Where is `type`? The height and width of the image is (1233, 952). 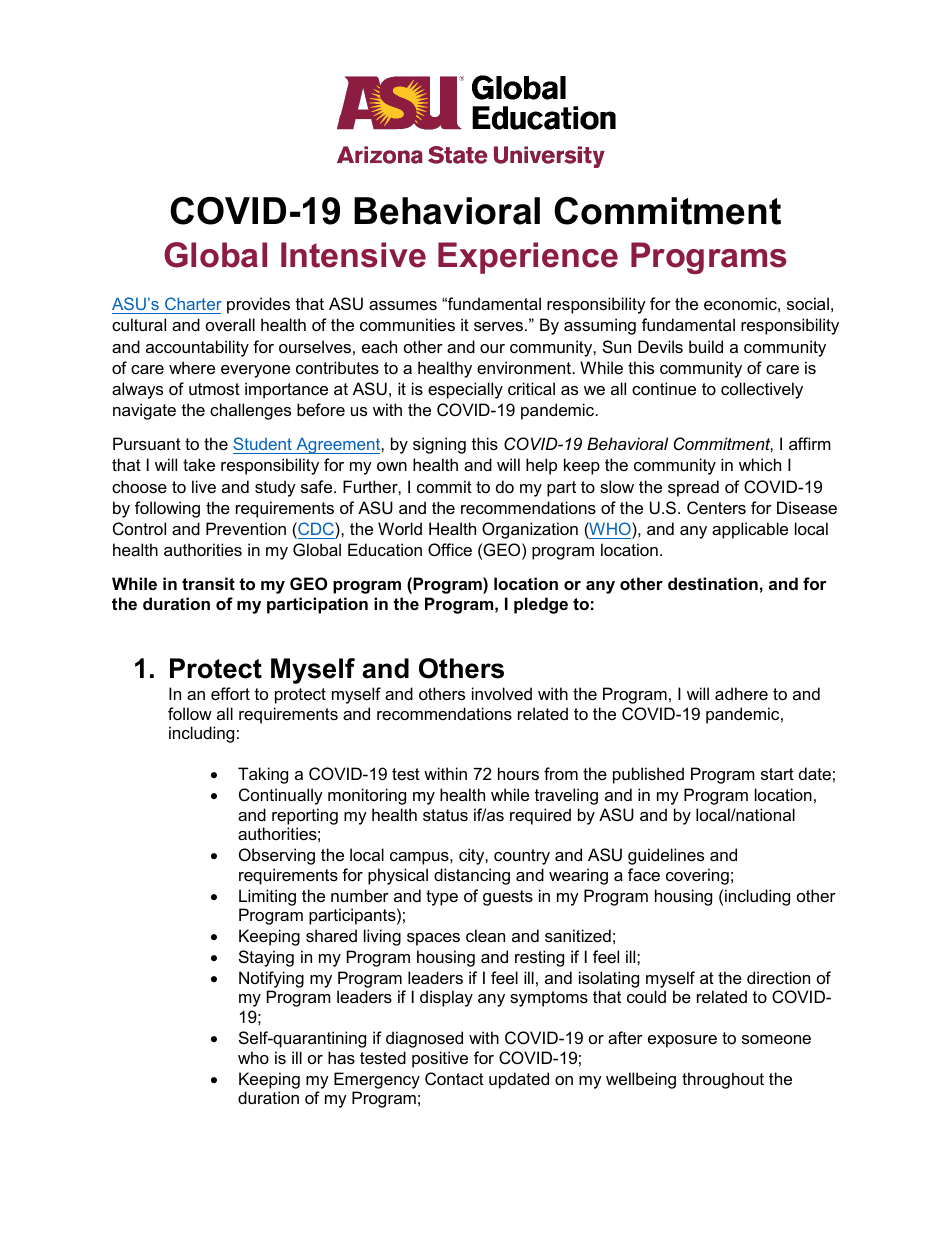
type is located at coordinates (442, 898).
